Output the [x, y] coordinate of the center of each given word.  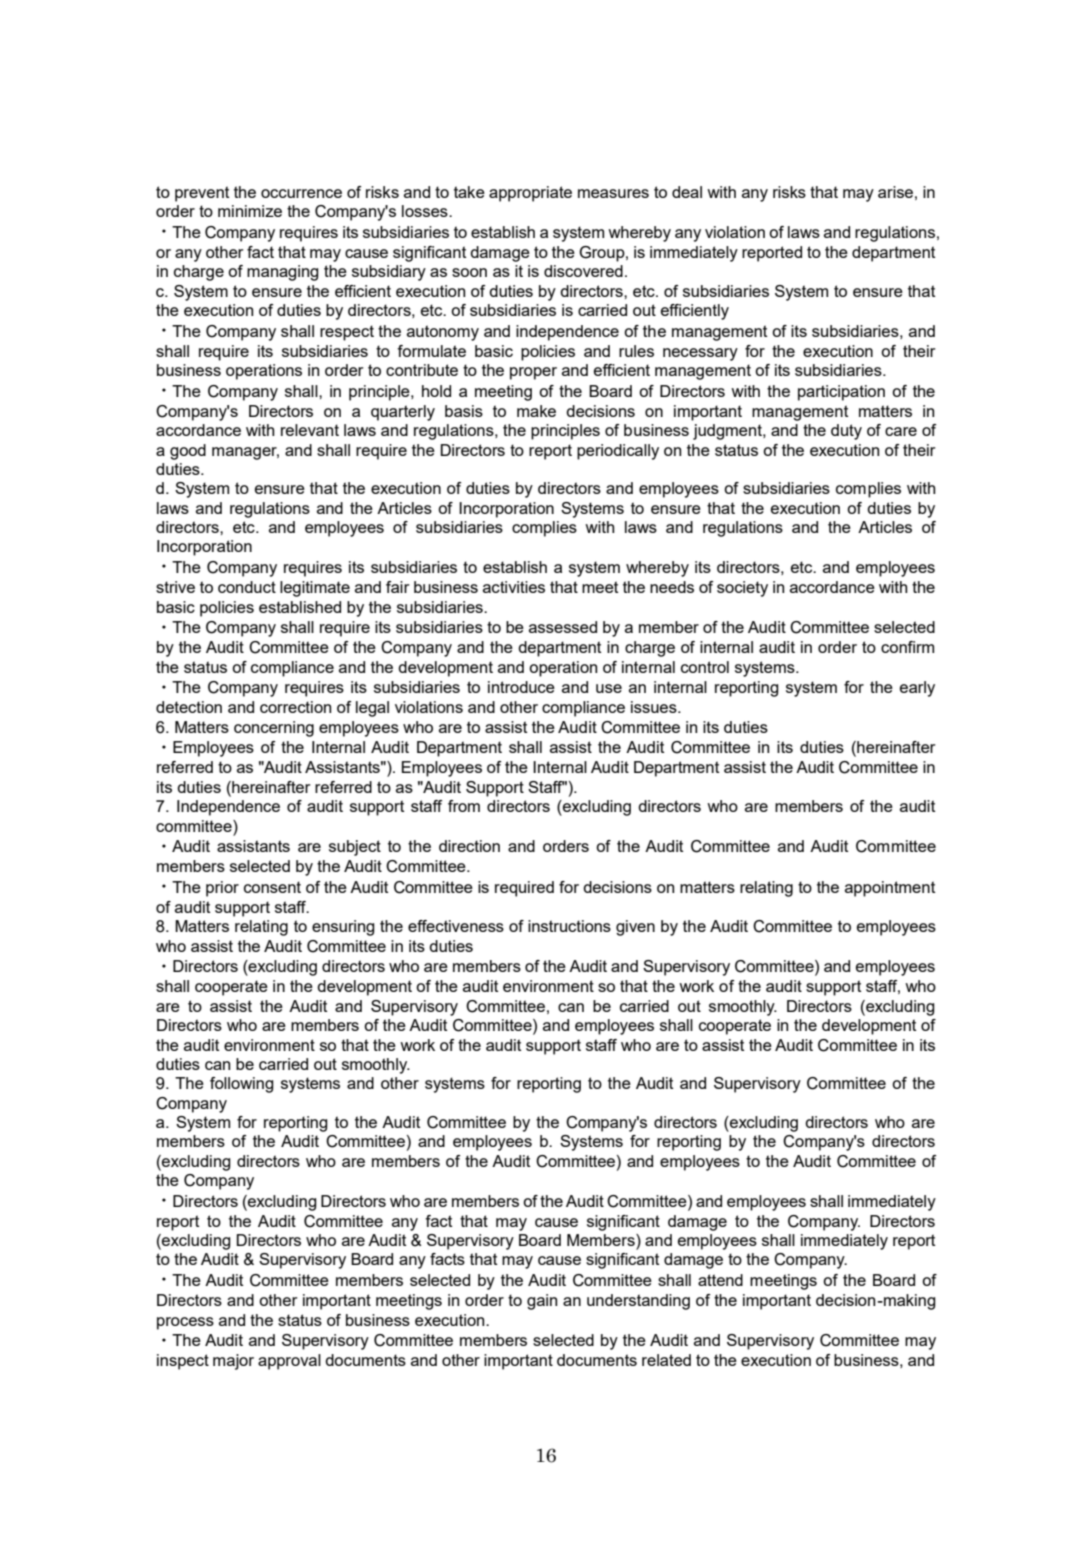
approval [289, 1362]
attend [720, 1280]
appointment [890, 889]
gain [542, 1302]
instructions [569, 926]
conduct [247, 587]
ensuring [343, 928]
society [742, 589]
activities [514, 587]
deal [687, 192]
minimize [250, 211]
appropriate [530, 194]
